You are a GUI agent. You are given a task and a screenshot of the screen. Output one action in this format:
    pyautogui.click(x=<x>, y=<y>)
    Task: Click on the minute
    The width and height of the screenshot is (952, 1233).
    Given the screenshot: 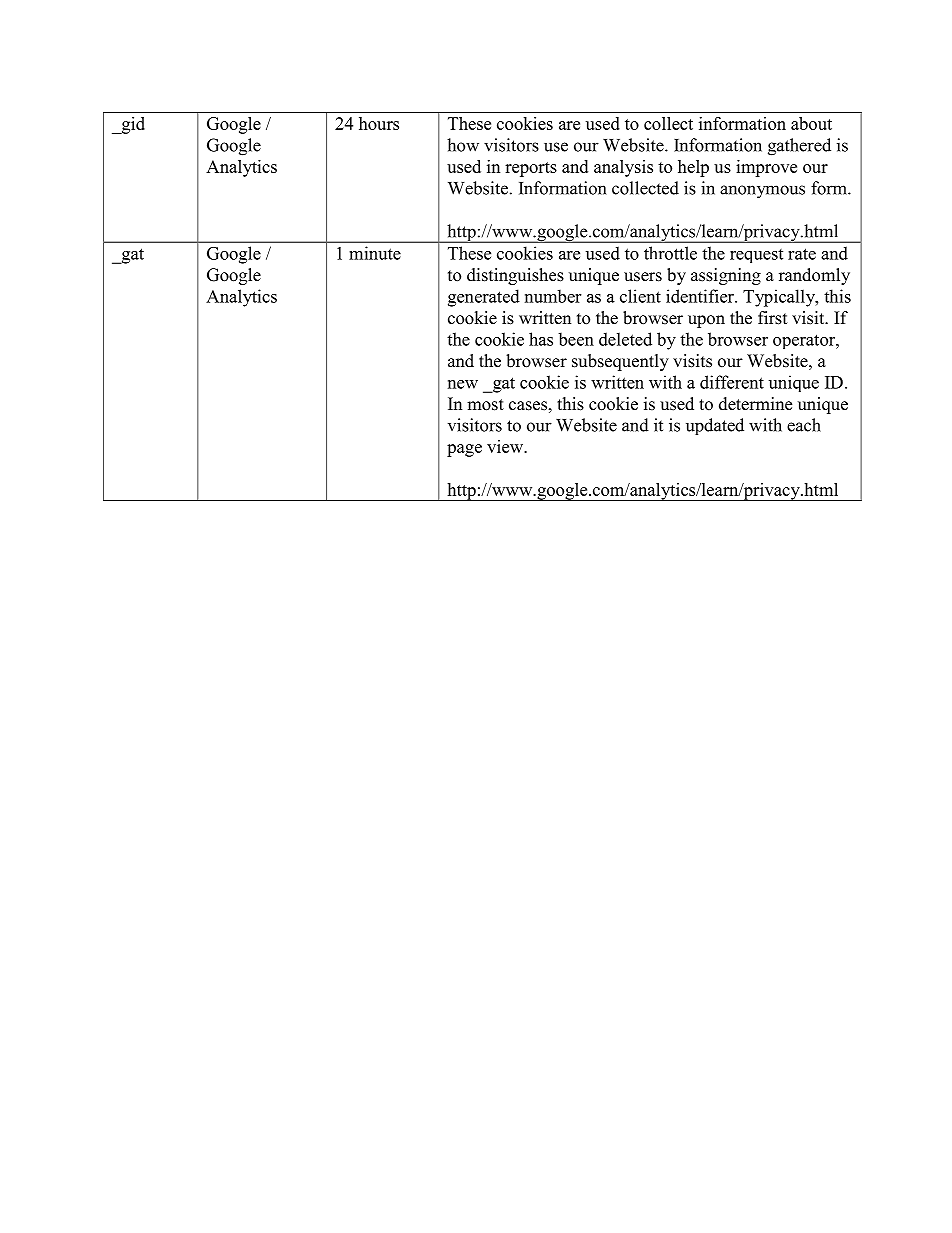 What is the action you would take?
    pyautogui.click(x=375, y=253)
